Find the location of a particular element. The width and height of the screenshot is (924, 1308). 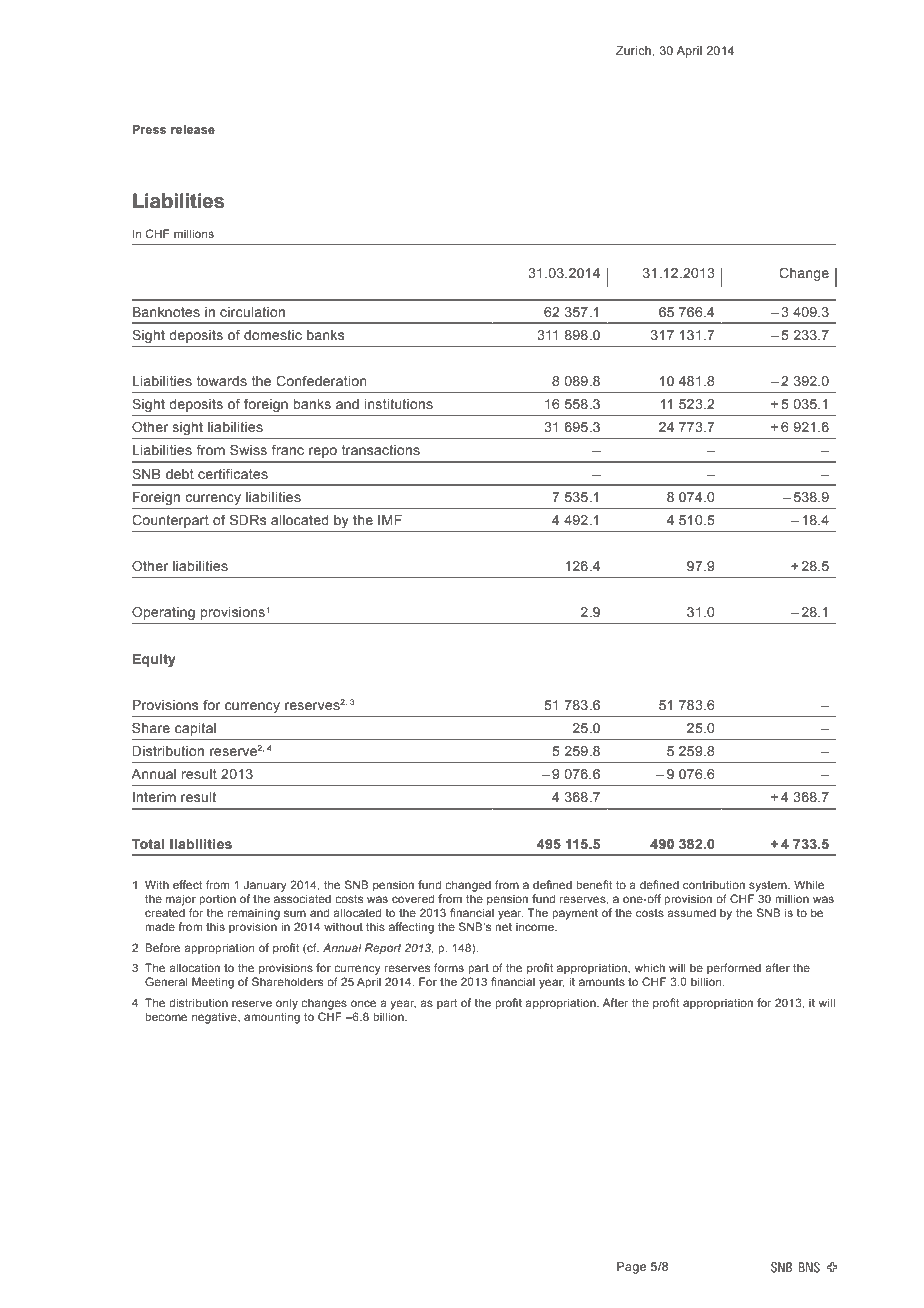

performed is located at coordinates (734, 969).
